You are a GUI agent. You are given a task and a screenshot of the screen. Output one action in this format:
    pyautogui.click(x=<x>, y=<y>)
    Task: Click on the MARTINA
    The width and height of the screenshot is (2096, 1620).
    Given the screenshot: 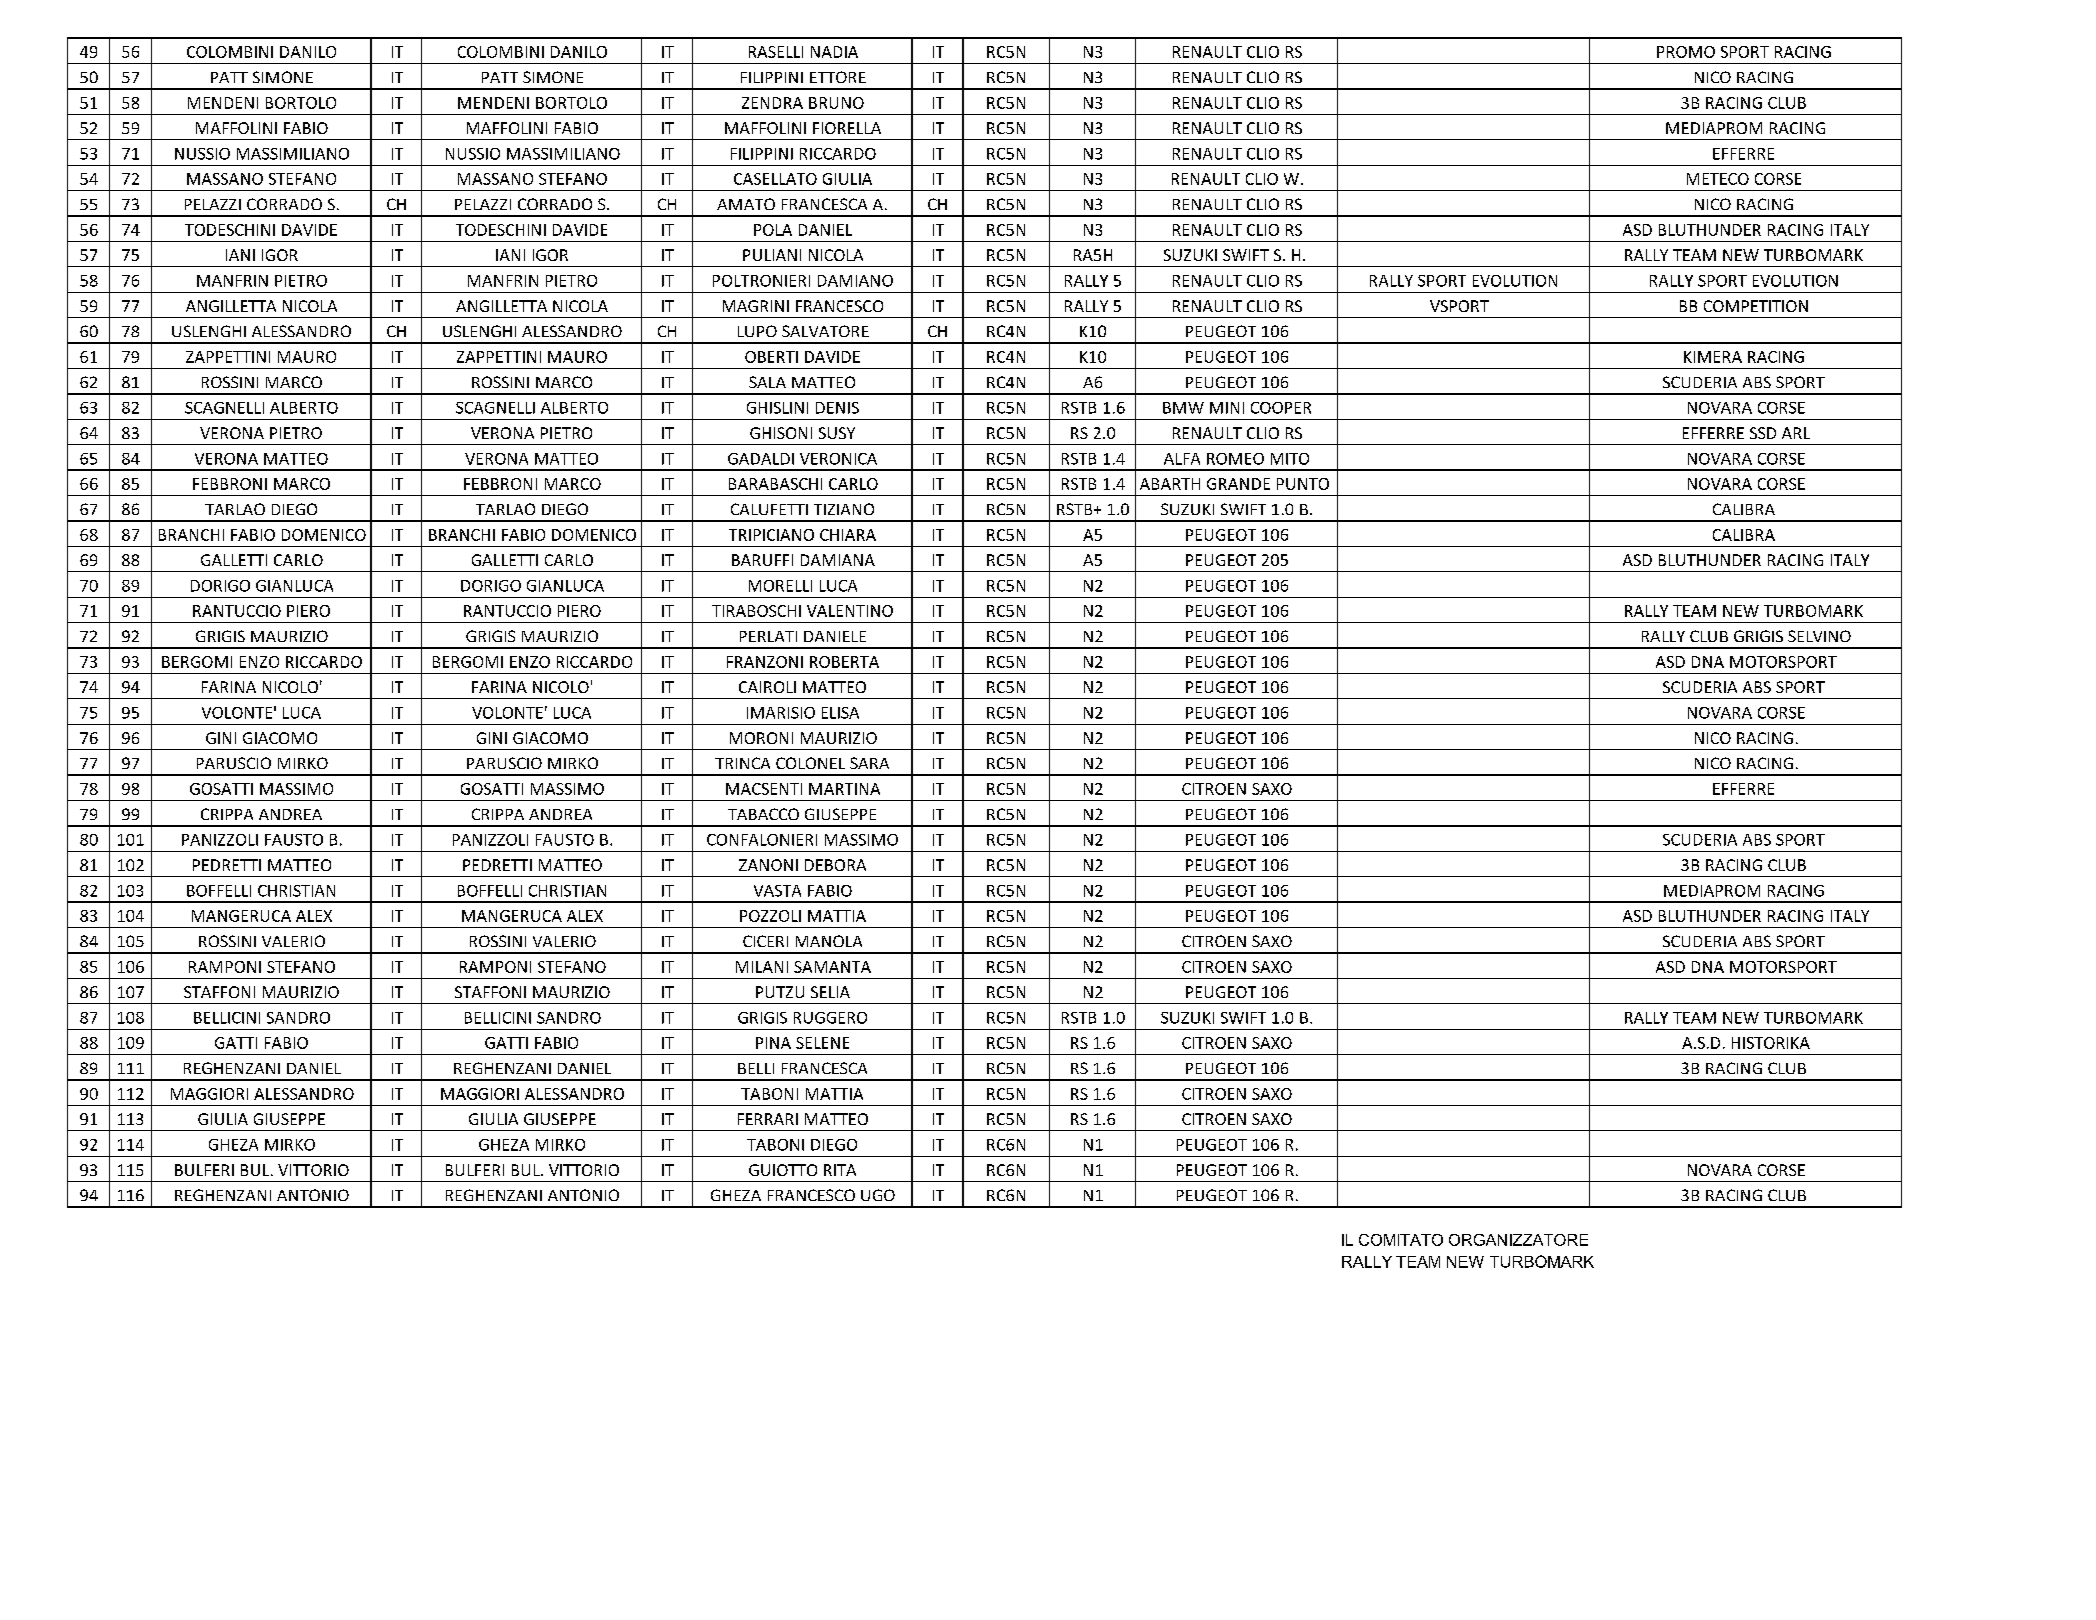 What is the action you would take?
    pyautogui.click(x=844, y=789)
